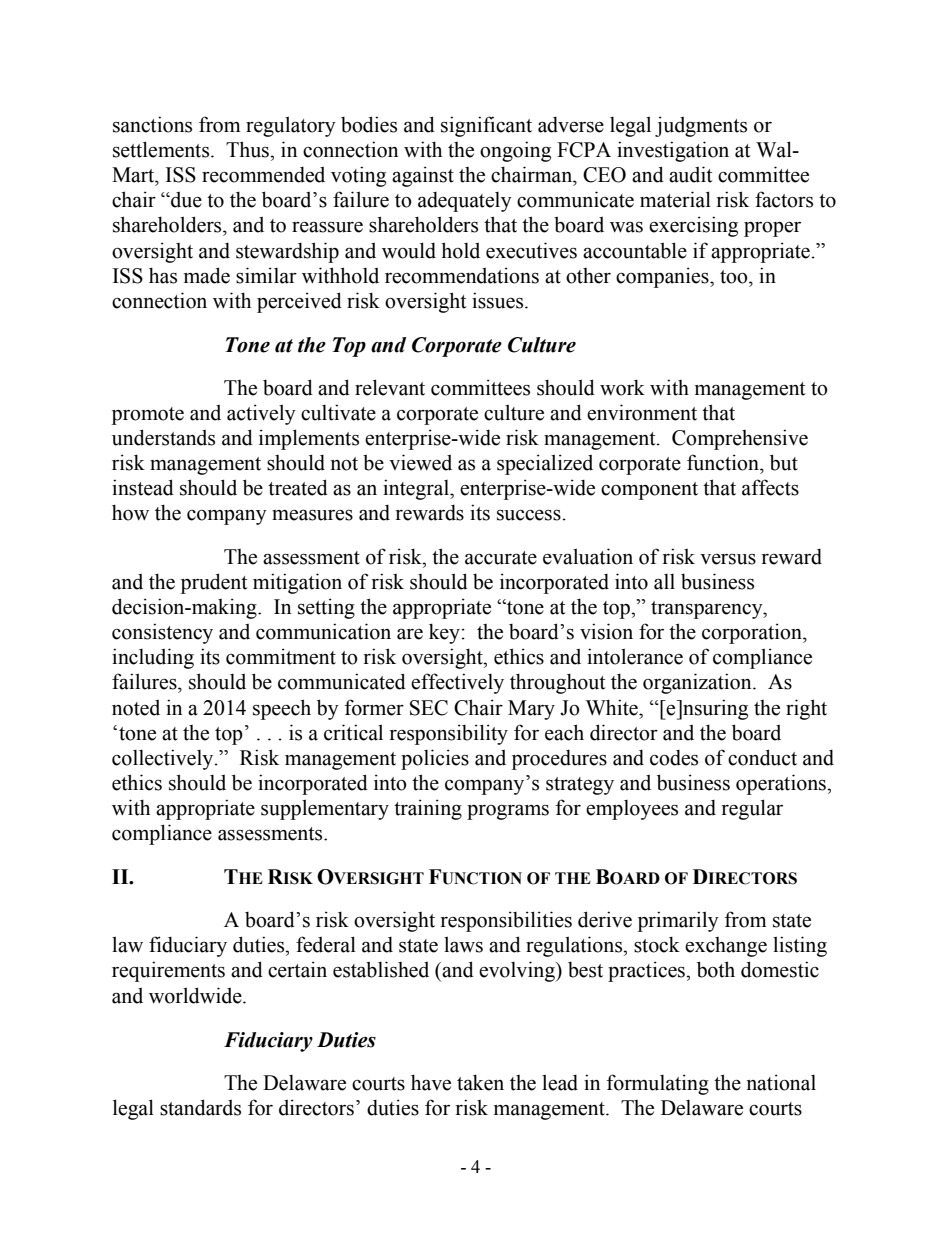 This screenshot has width=952, height=1233. I want to click on relevant, so click(390, 387).
